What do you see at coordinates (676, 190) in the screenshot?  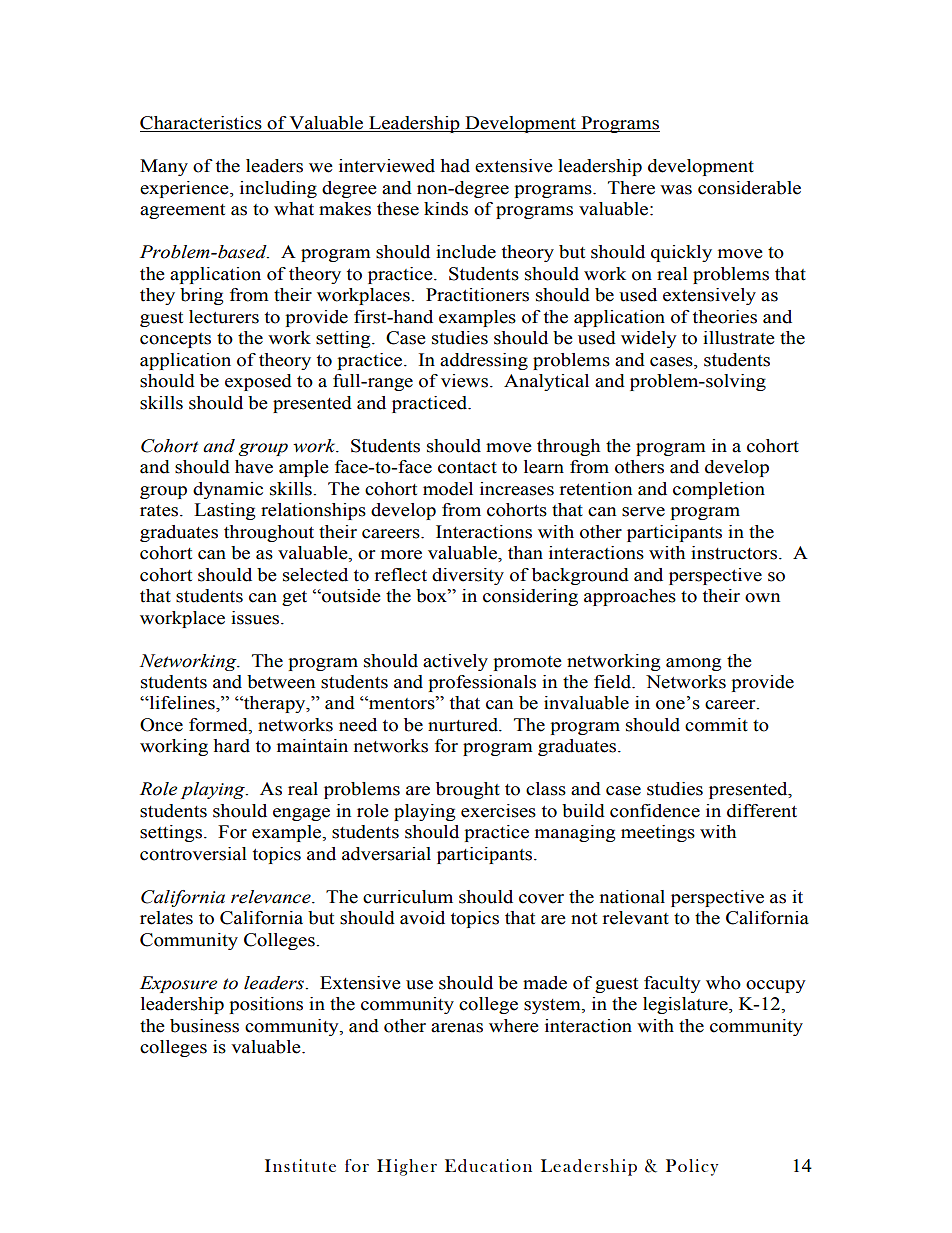 I see `was` at bounding box center [676, 190].
